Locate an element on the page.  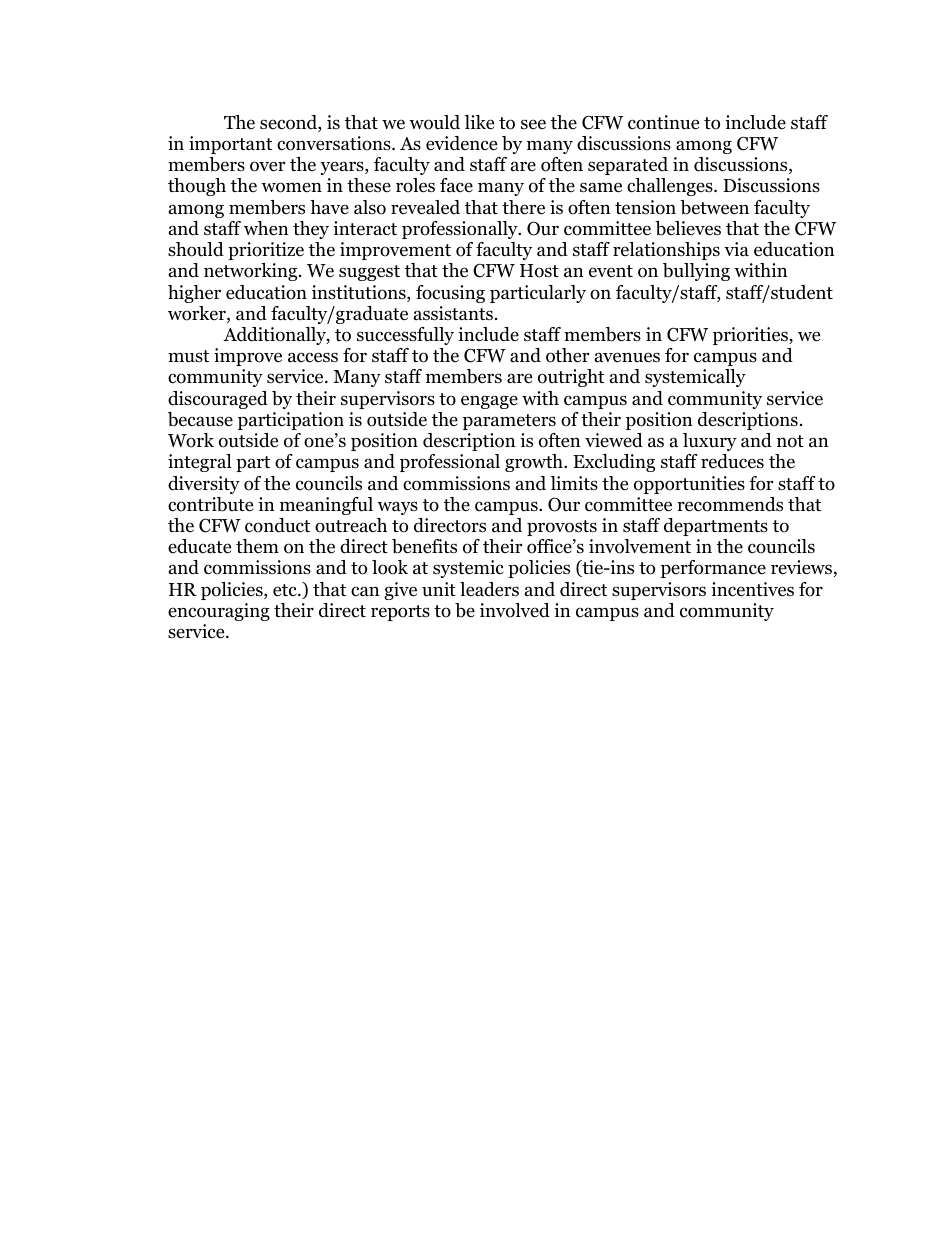
bullying is located at coordinates (696, 272).
